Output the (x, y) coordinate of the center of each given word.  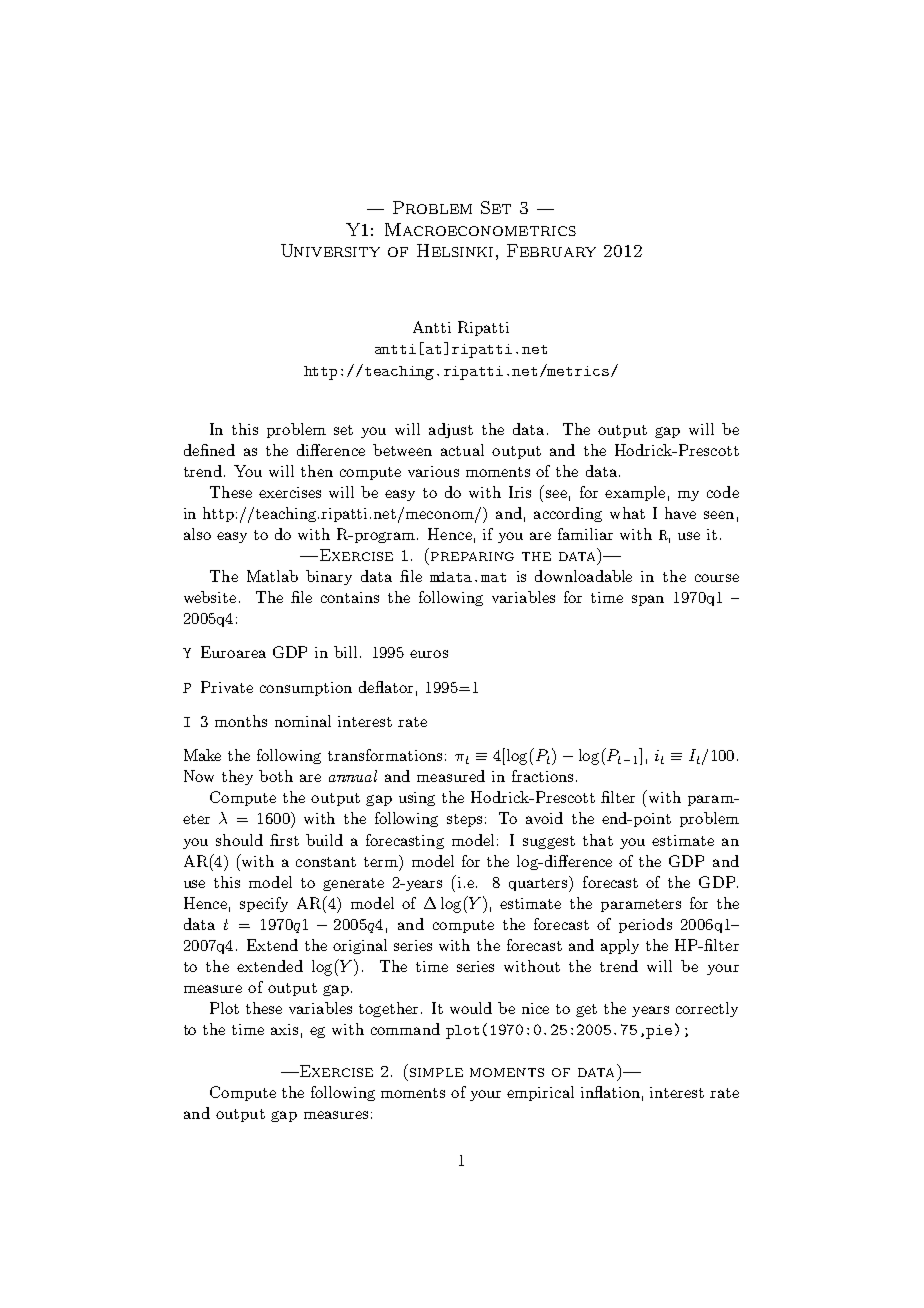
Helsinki (455, 250)
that (598, 840)
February (551, 250)
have (680, 513)
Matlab (272, 576)
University (330, 250)
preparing (472, 556)
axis (284, 1029)
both (276, 776)
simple (436, 1072)
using (417, 799)
